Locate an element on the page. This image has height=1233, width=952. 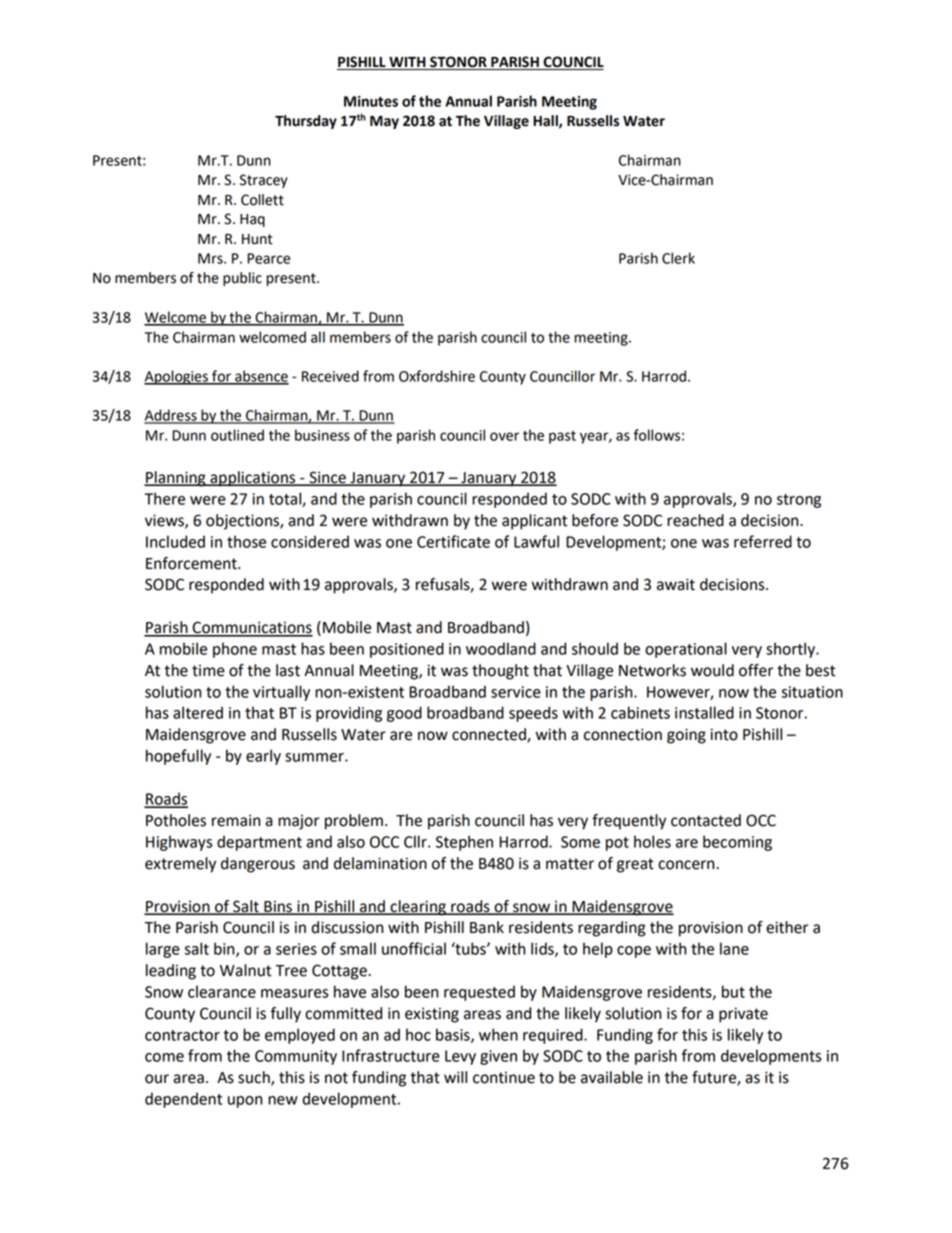
May is located at coordinates (384, 122).
